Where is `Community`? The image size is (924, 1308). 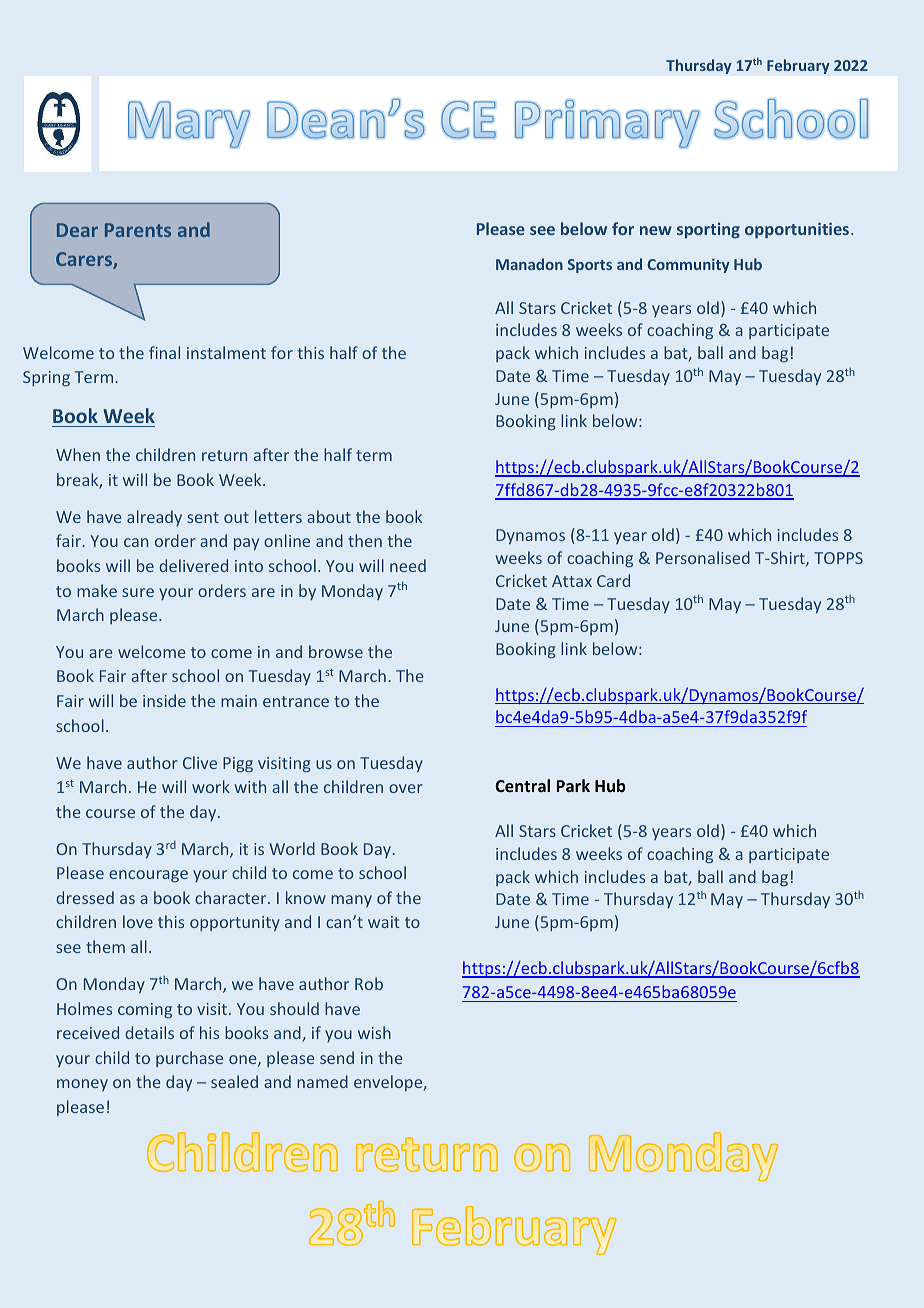
Community is located at coordinates (688, 265).
